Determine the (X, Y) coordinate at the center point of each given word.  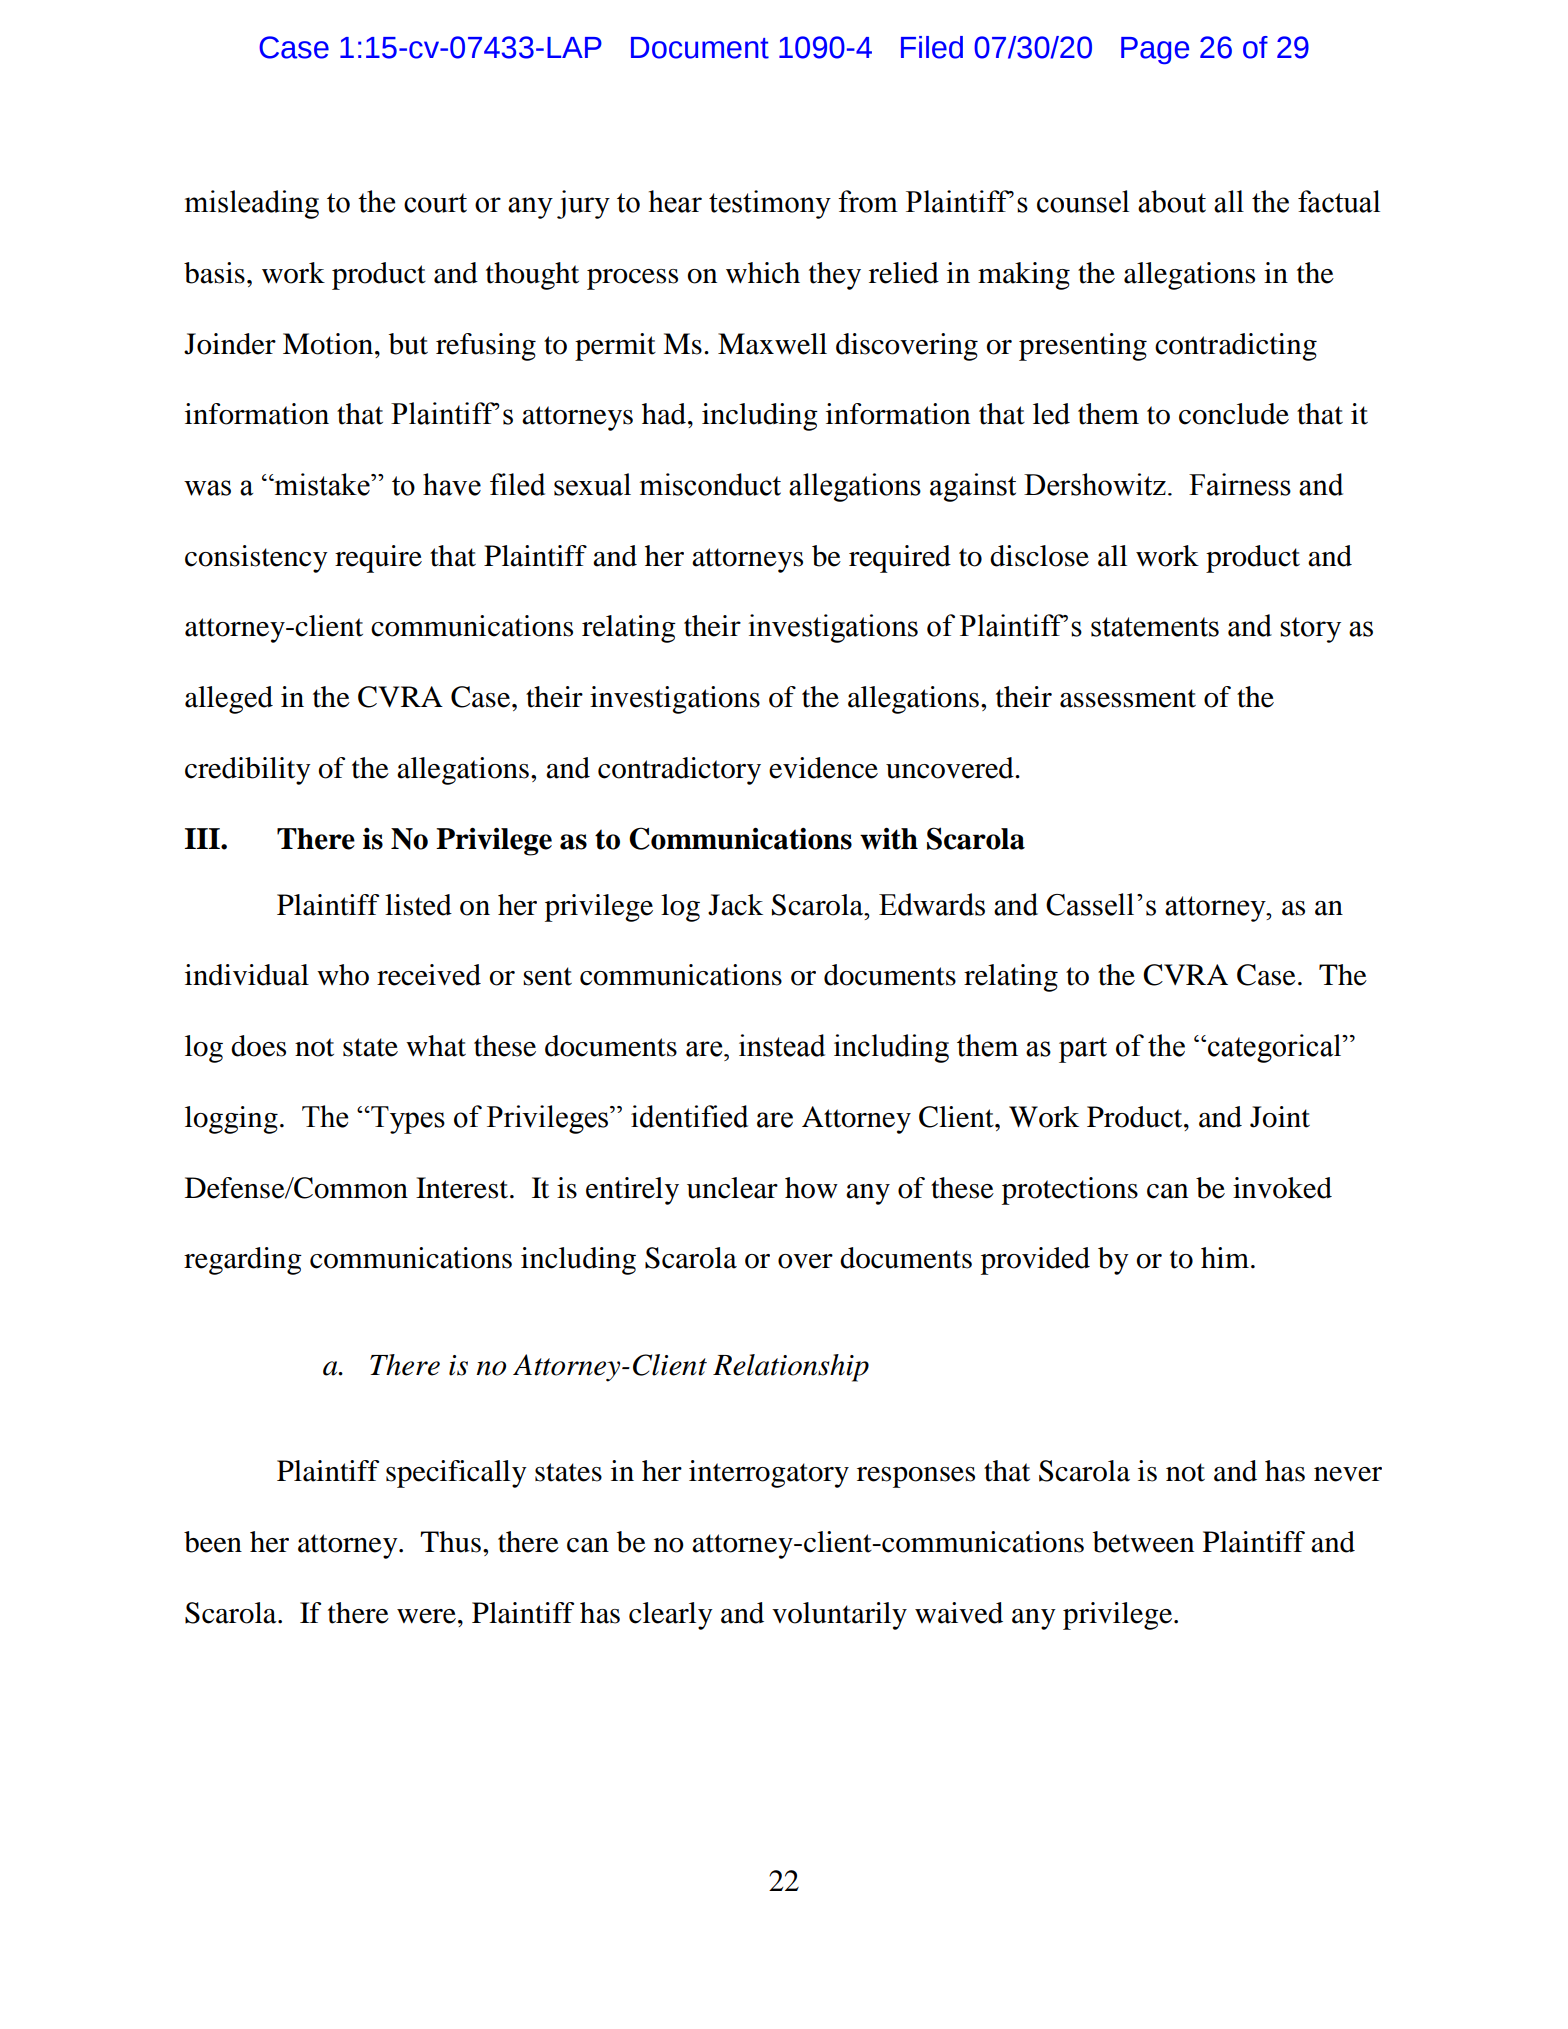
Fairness (1240, 484)
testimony (770, 204)
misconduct (710, 484)
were (426, 1616)
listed (418, 905)
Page (1155, 50)
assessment (1128, 698)
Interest (463, 1188)
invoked (1282, 1188)
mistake (322, 484)
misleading (252, 204)
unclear (732, 1188)
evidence (823, 768)
